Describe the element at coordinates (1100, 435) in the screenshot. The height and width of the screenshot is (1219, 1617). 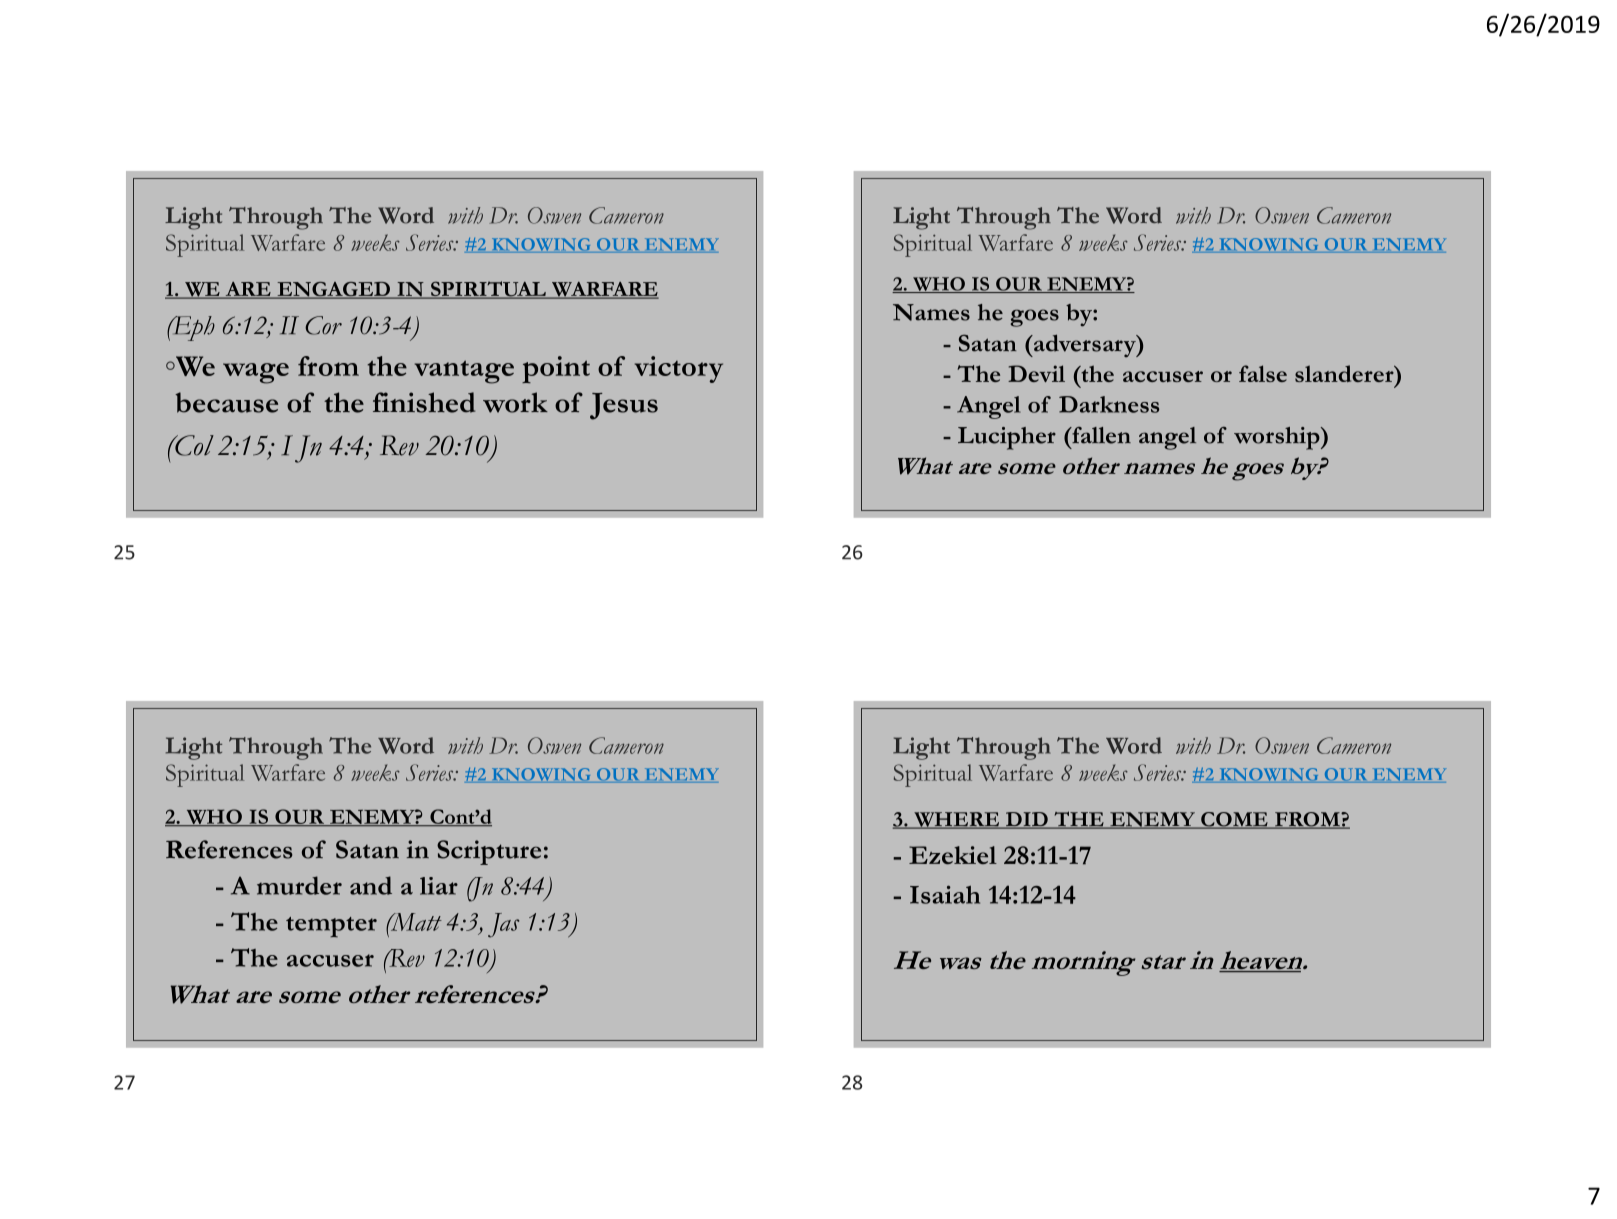
I see `fallen` at that location.
